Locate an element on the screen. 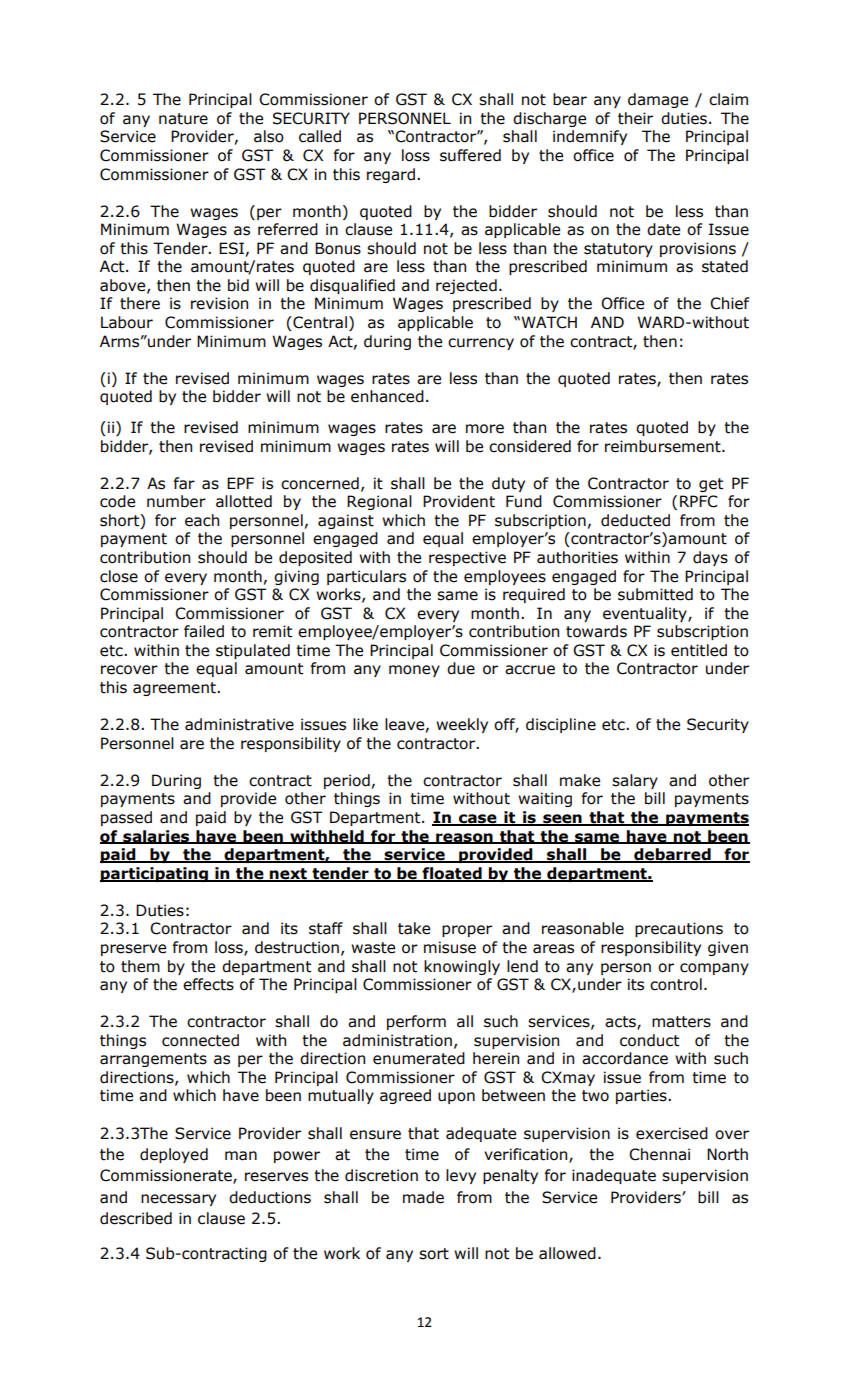 This screenshot has width=849, height=1400. floated is located at coordinates (452, 874).
